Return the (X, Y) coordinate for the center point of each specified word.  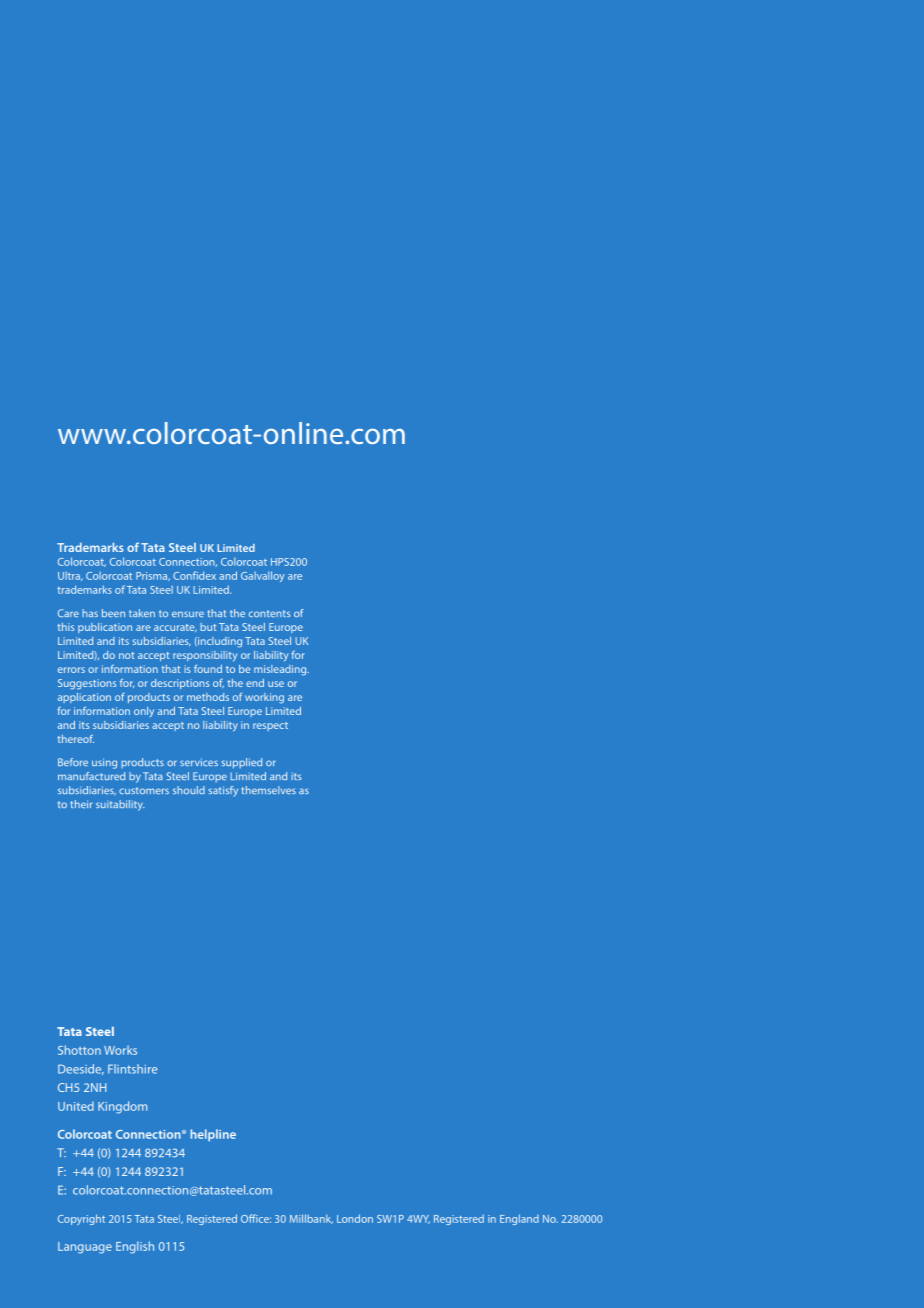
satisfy (223, 791)
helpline (213, 1135)
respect (270, 726)
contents (269, 613)
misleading (281, 670)
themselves (269, 790)
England (519, 1219)
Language (85, 1248)
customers (144, 790)
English (135, 1247)
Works (120, 1050)
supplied (242, 763)
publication (105, 628)
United (76, 1106)
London (355, 1218)
